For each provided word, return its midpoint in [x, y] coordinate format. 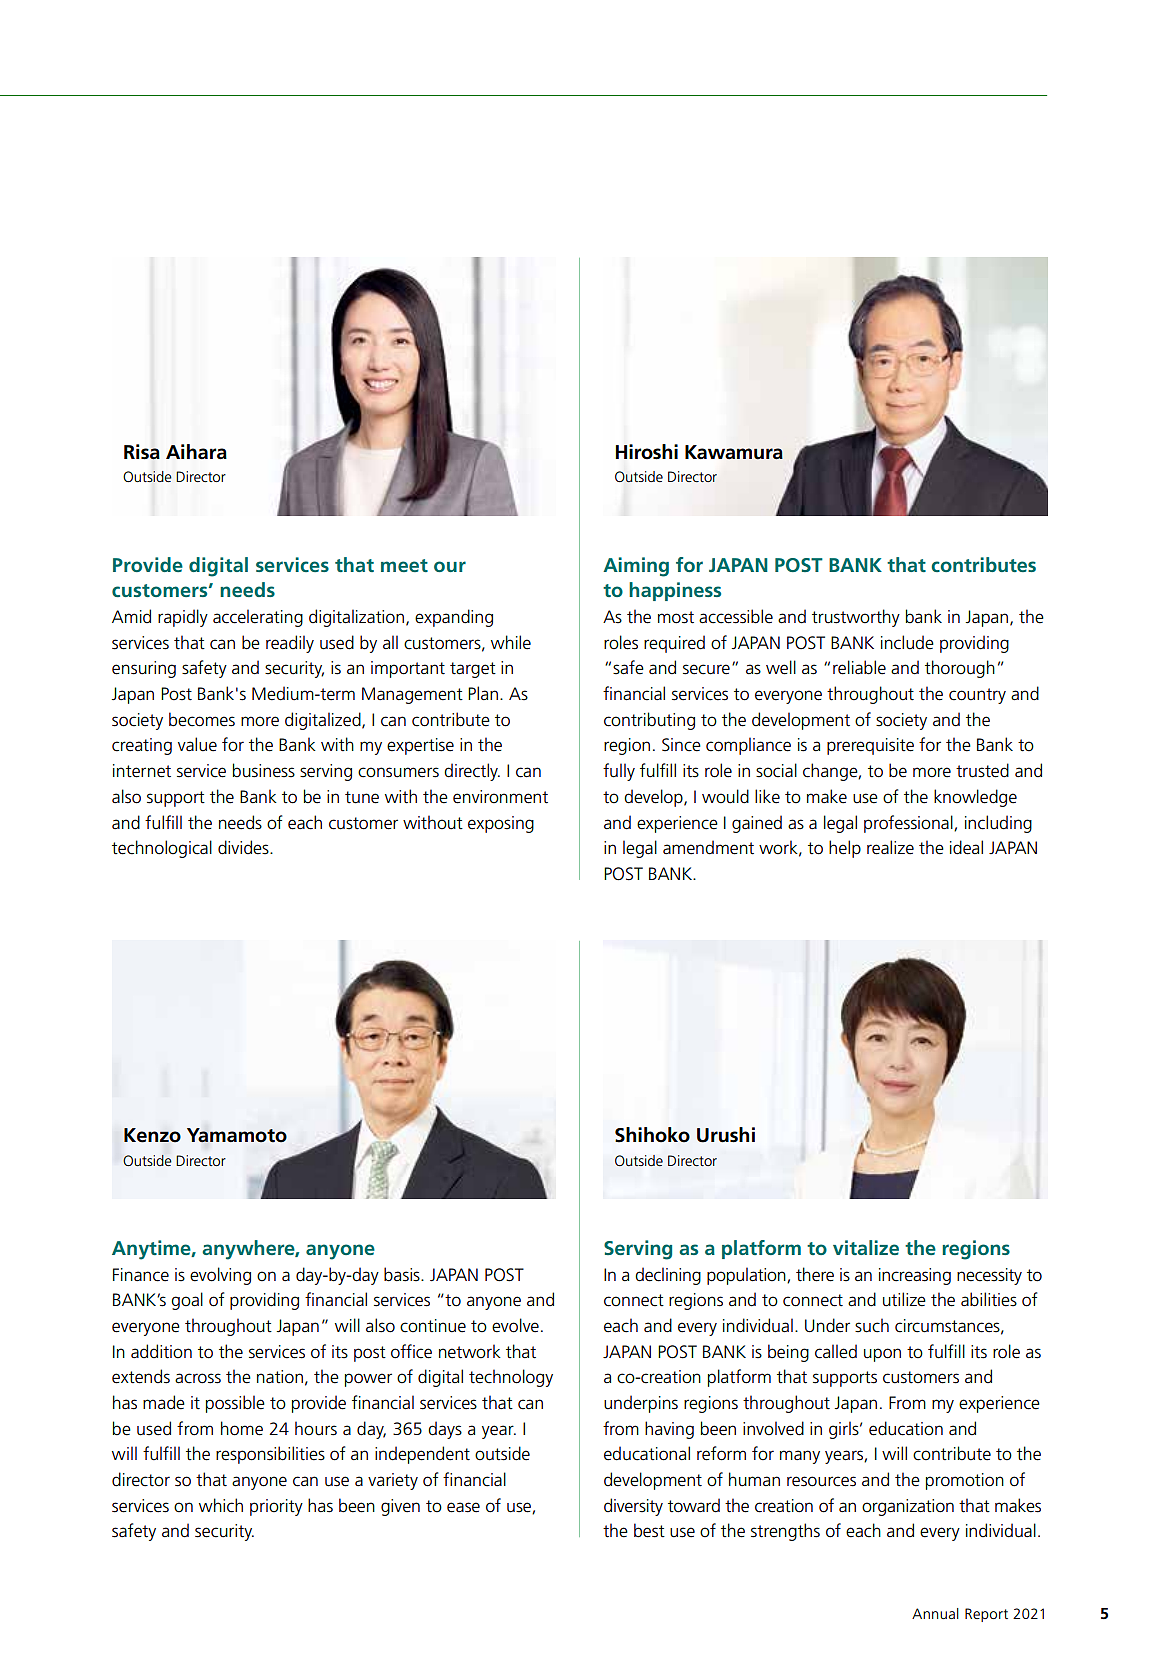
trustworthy [856, 618]
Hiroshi [647, 452]
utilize [904, 1299]
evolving [220, 1276]
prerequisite [870, 746]
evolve [515, 1325]
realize [890, 847]
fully [619, 772]
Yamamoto [237, 1135]
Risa [142, 452]
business [264, 770]
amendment [708, 847]
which [221, 1505]
